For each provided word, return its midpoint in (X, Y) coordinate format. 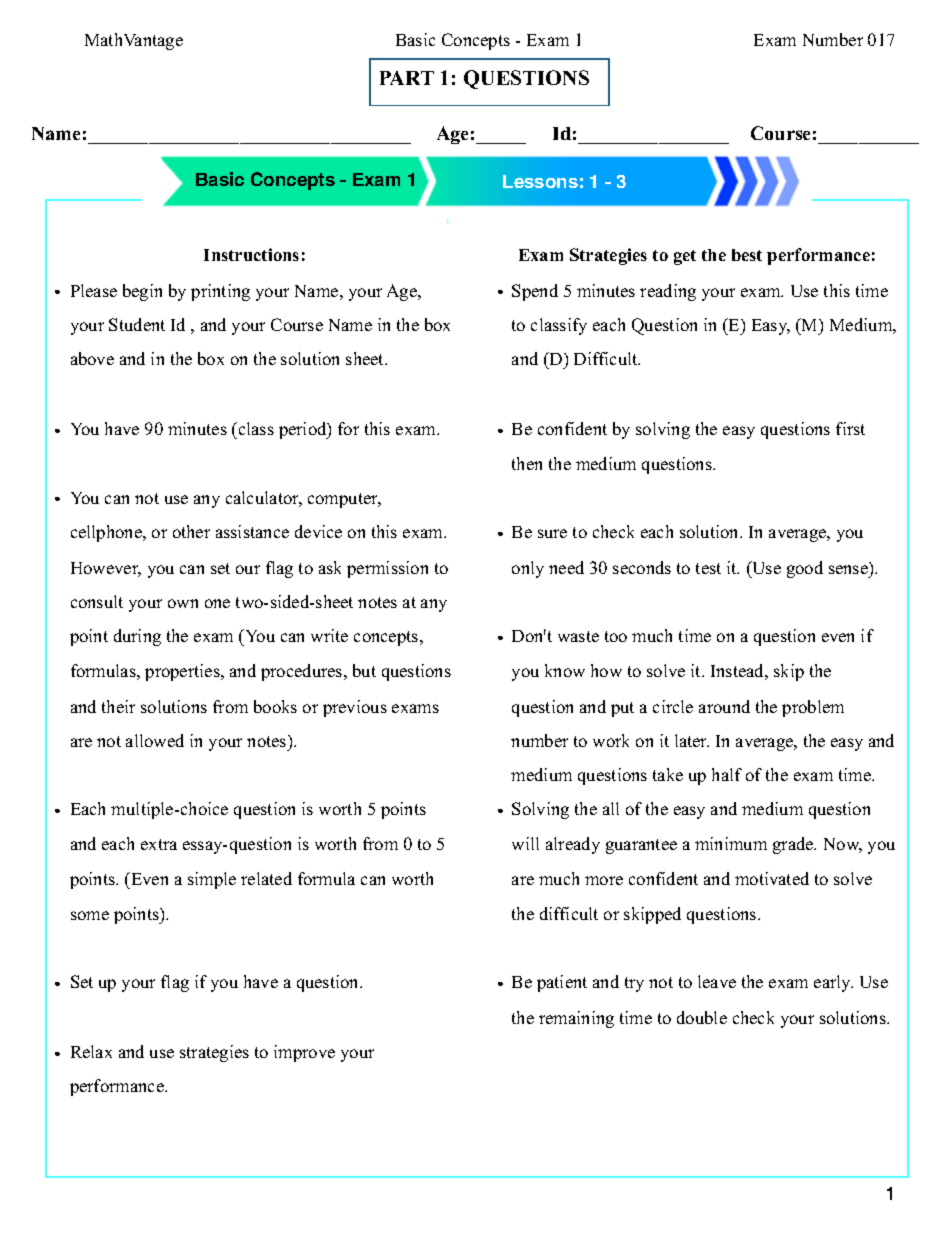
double (702, 1017)
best (747, 255)
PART (407, 78)
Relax (91, 1051)
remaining (576, 1019)
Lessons (540, 181)
